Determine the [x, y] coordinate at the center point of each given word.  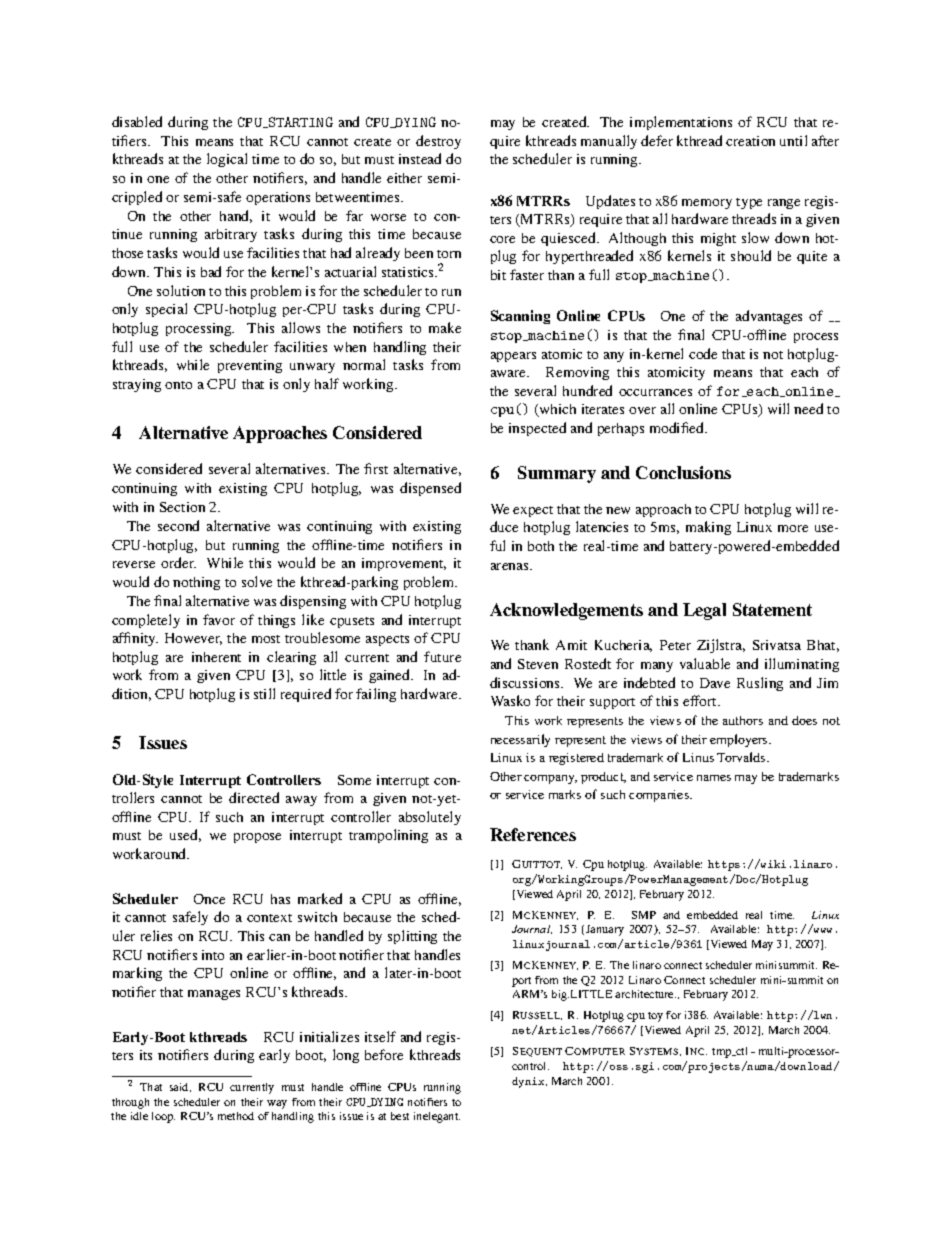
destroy [438, 142]
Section [182, 507]
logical [227, 160]
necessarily [520, 740]
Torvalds [742, 757]
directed [254, 797]
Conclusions [683, 472]
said [180, 1087]
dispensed [430, 489]
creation [750, 141]
